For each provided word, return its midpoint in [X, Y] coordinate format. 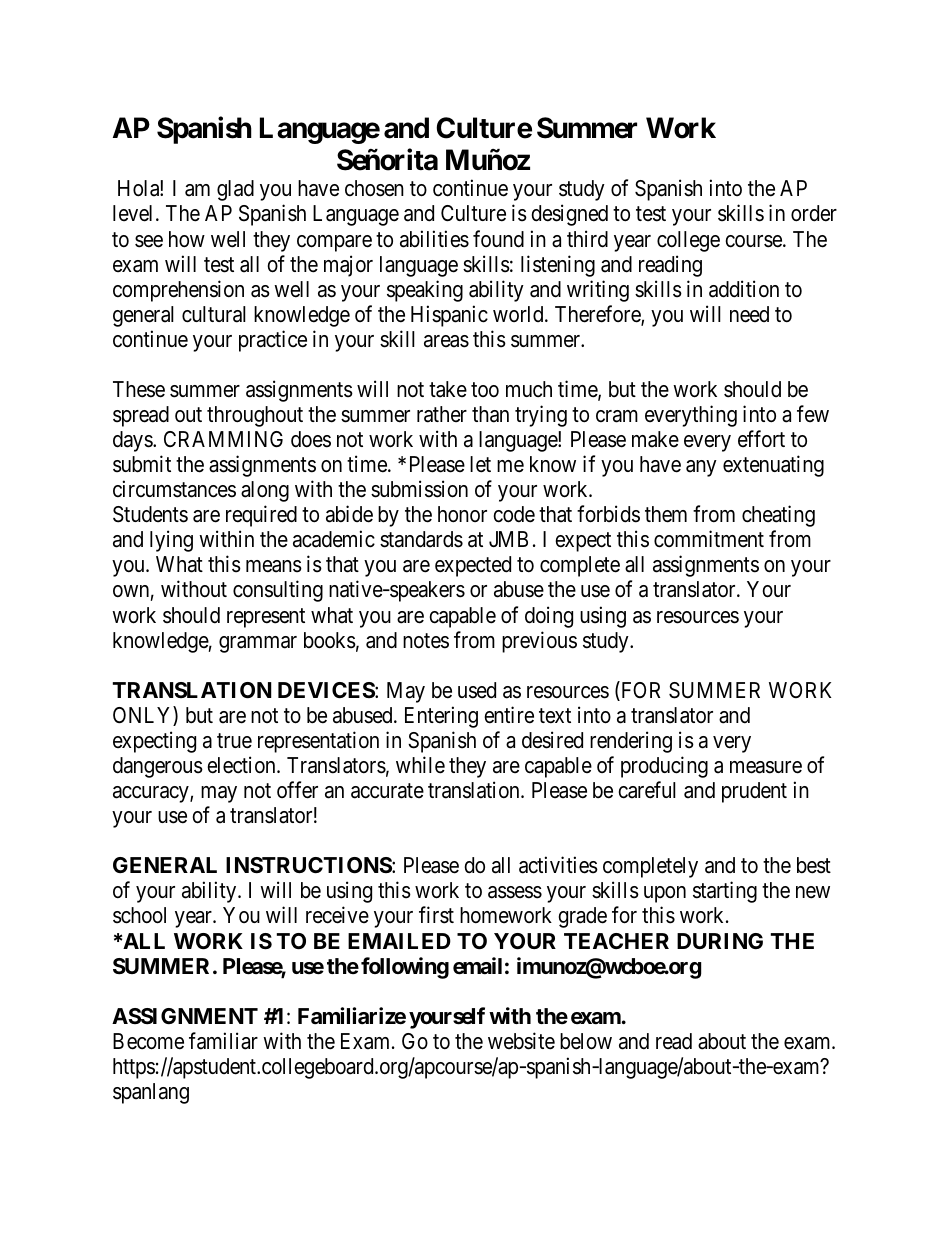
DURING [720, 941]
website [521, 1041]
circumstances [174, 489]
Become [148, 1041]
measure [766, 767]
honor [462, 514]
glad [235, 190]
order [814, 213]
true [234, 741]
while [420, 765]
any [701, 468]
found [498, 239]
